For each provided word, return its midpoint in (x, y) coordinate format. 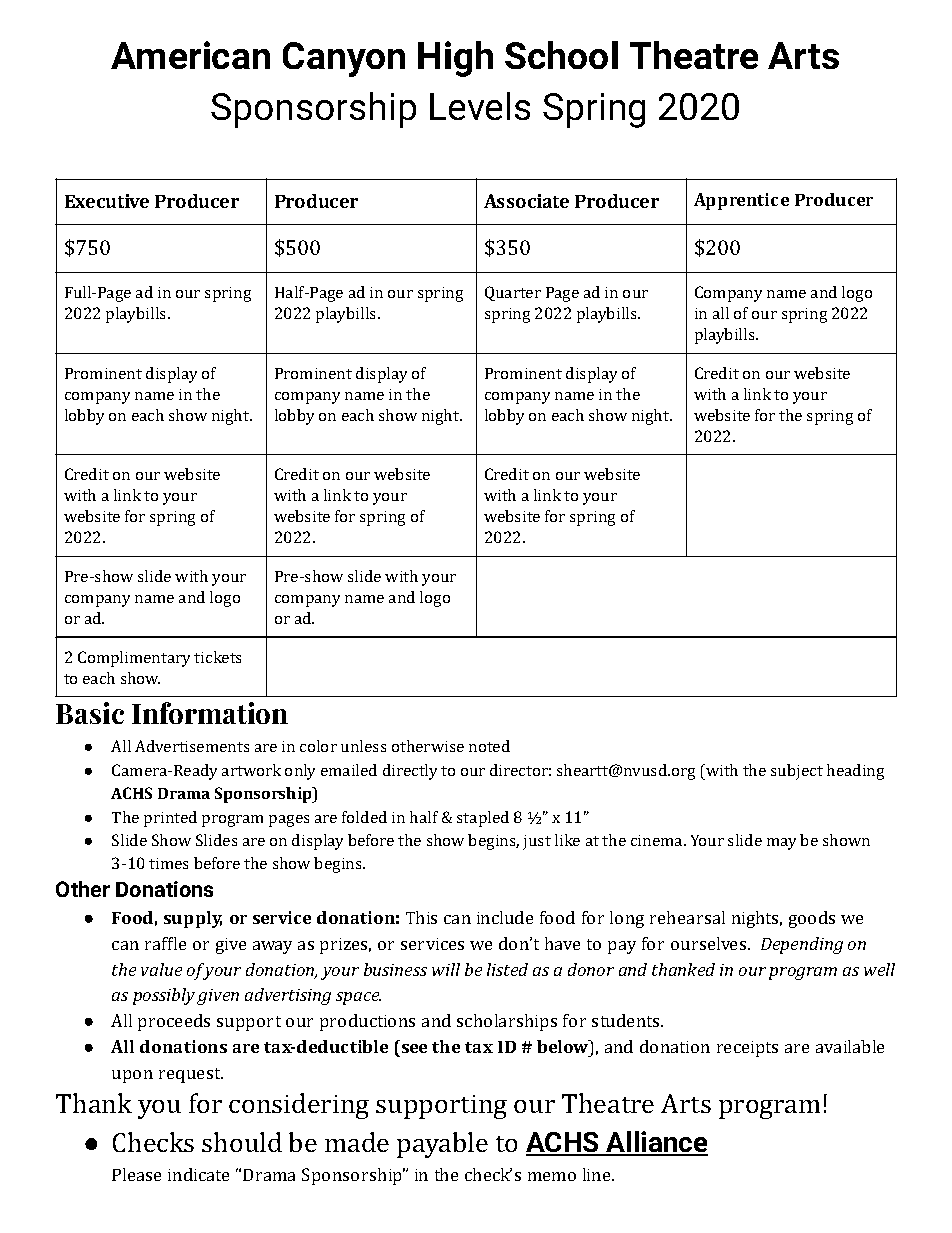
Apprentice (741, 201)
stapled (483, 819)
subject (797, 772)
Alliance (656, 1143)
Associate (526, 201)
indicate (198, 1174)
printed (170, 819)
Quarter (513, 293)
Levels (480, 106)
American (190, 55)
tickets (217, 657)
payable (442, 1145)
